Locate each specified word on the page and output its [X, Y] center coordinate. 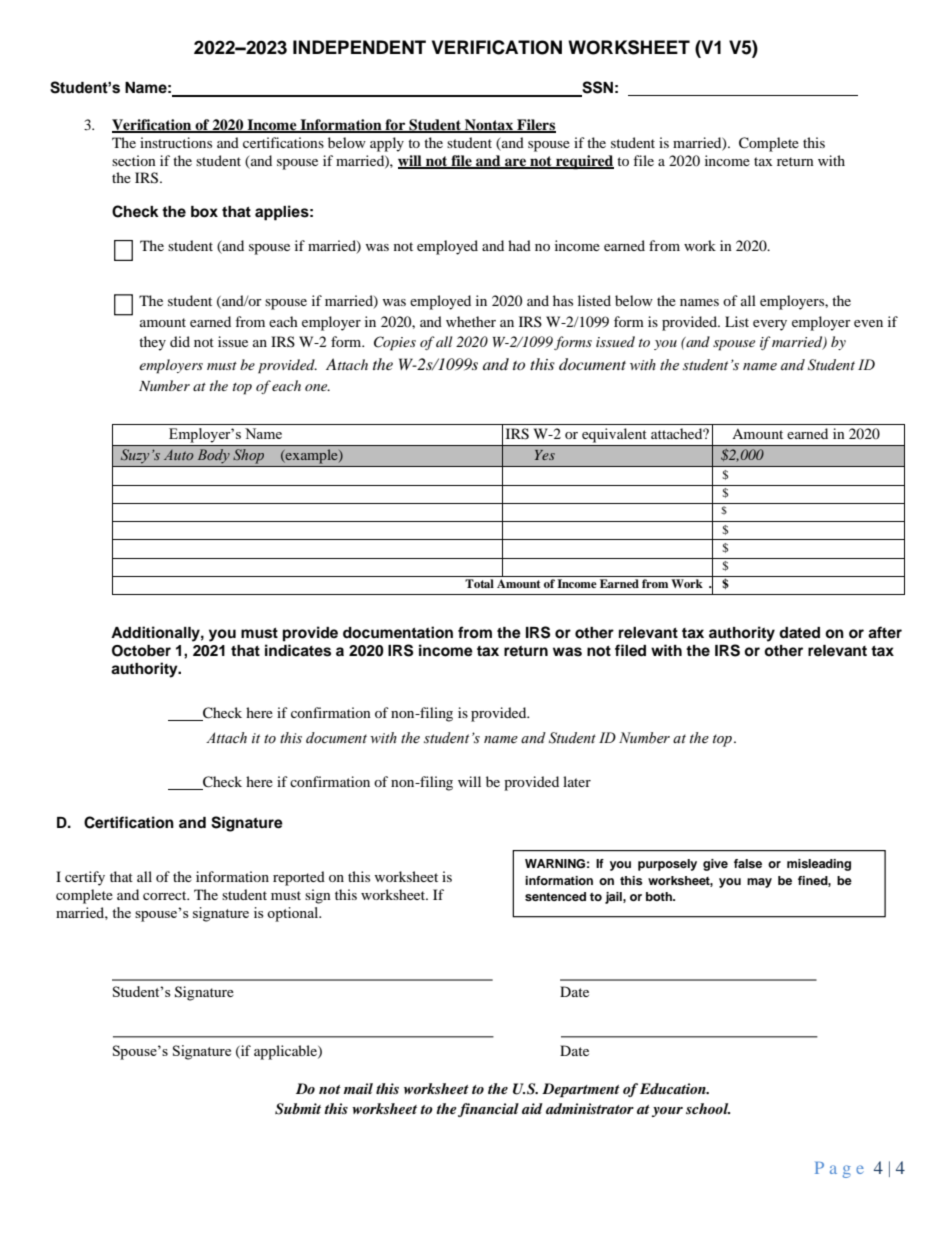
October [141, 651]
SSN [596, 88]
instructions [176, 142]
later [577, 781]
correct [166, 895]
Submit [298, 1109]
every [770, 325]
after [885, 632]
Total [479, 583]
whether [471, 321]
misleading [819, 865]
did [180, 341]
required [584, 162]
